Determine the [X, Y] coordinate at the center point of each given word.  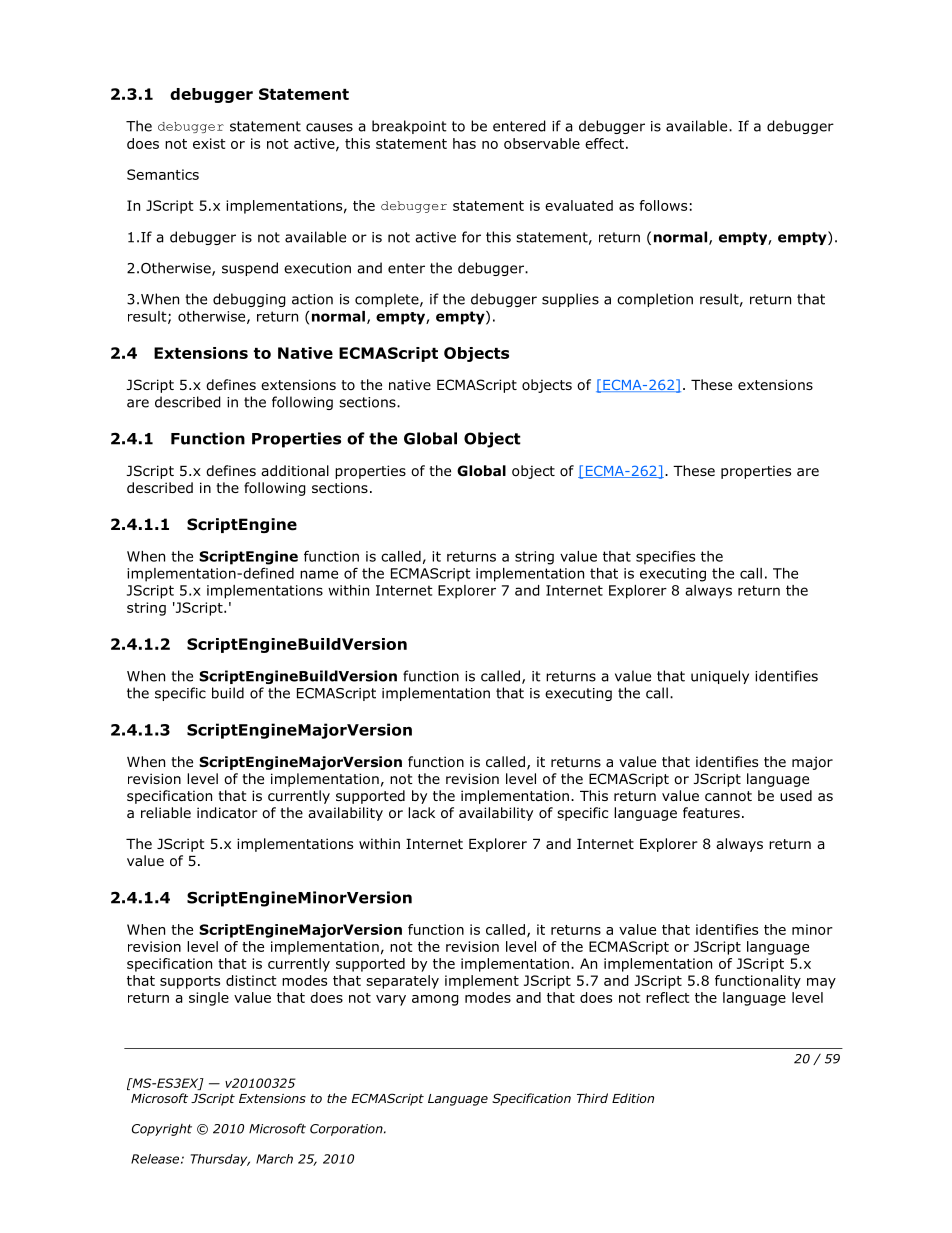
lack [421, 812]
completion [655, 300]
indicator [227, 813]
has [464, 143]
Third [592, 1098]
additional [295, 471]
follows [663, 205]
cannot [728, 796]
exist [209, 143]
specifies [665, 557]
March [274, 1159]
